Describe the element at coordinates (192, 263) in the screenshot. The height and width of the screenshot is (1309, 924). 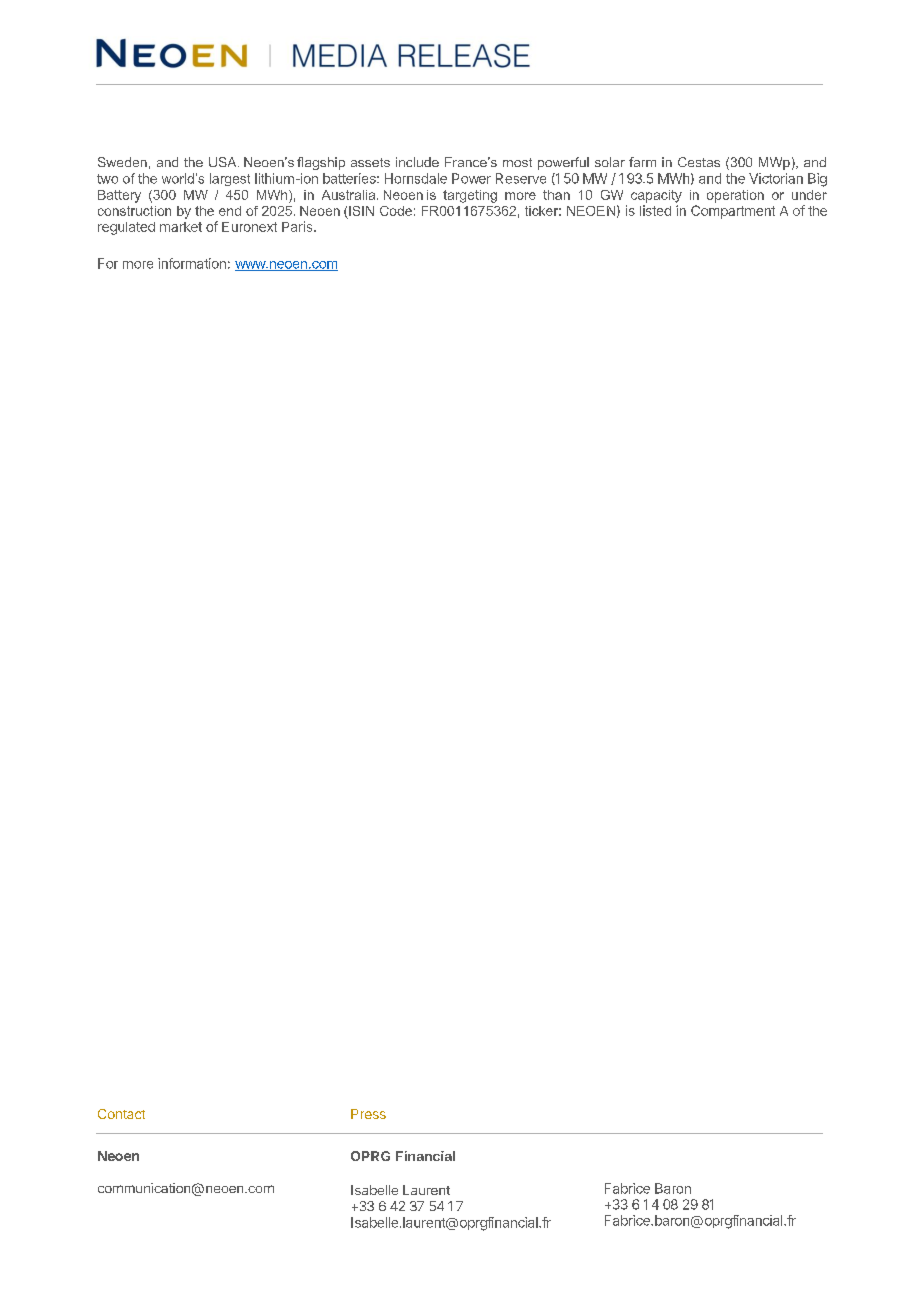
I see `information` at that location.
